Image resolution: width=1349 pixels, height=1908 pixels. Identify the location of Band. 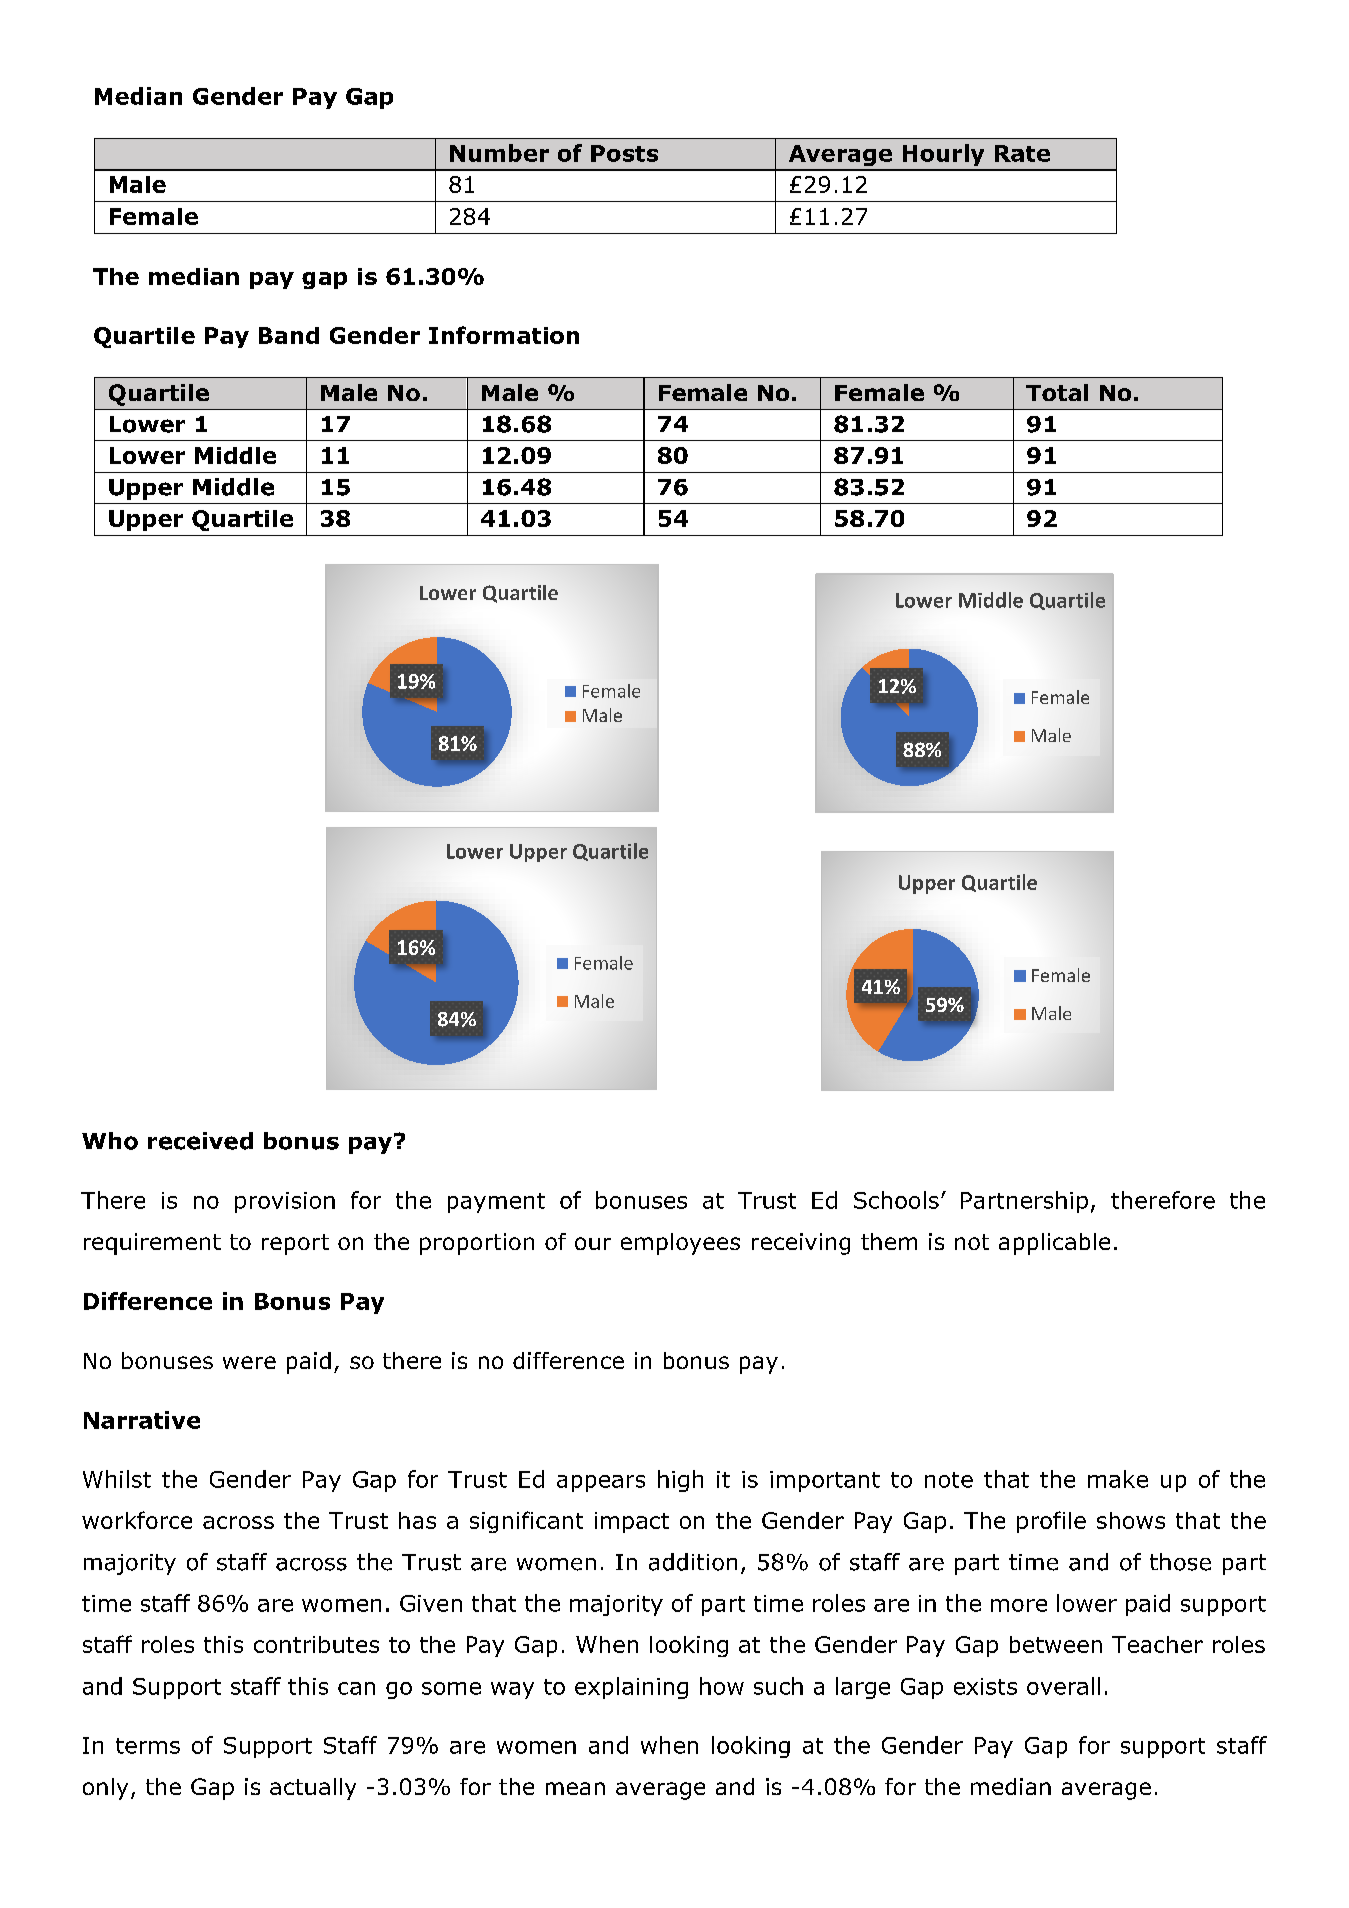
(289, 335).
